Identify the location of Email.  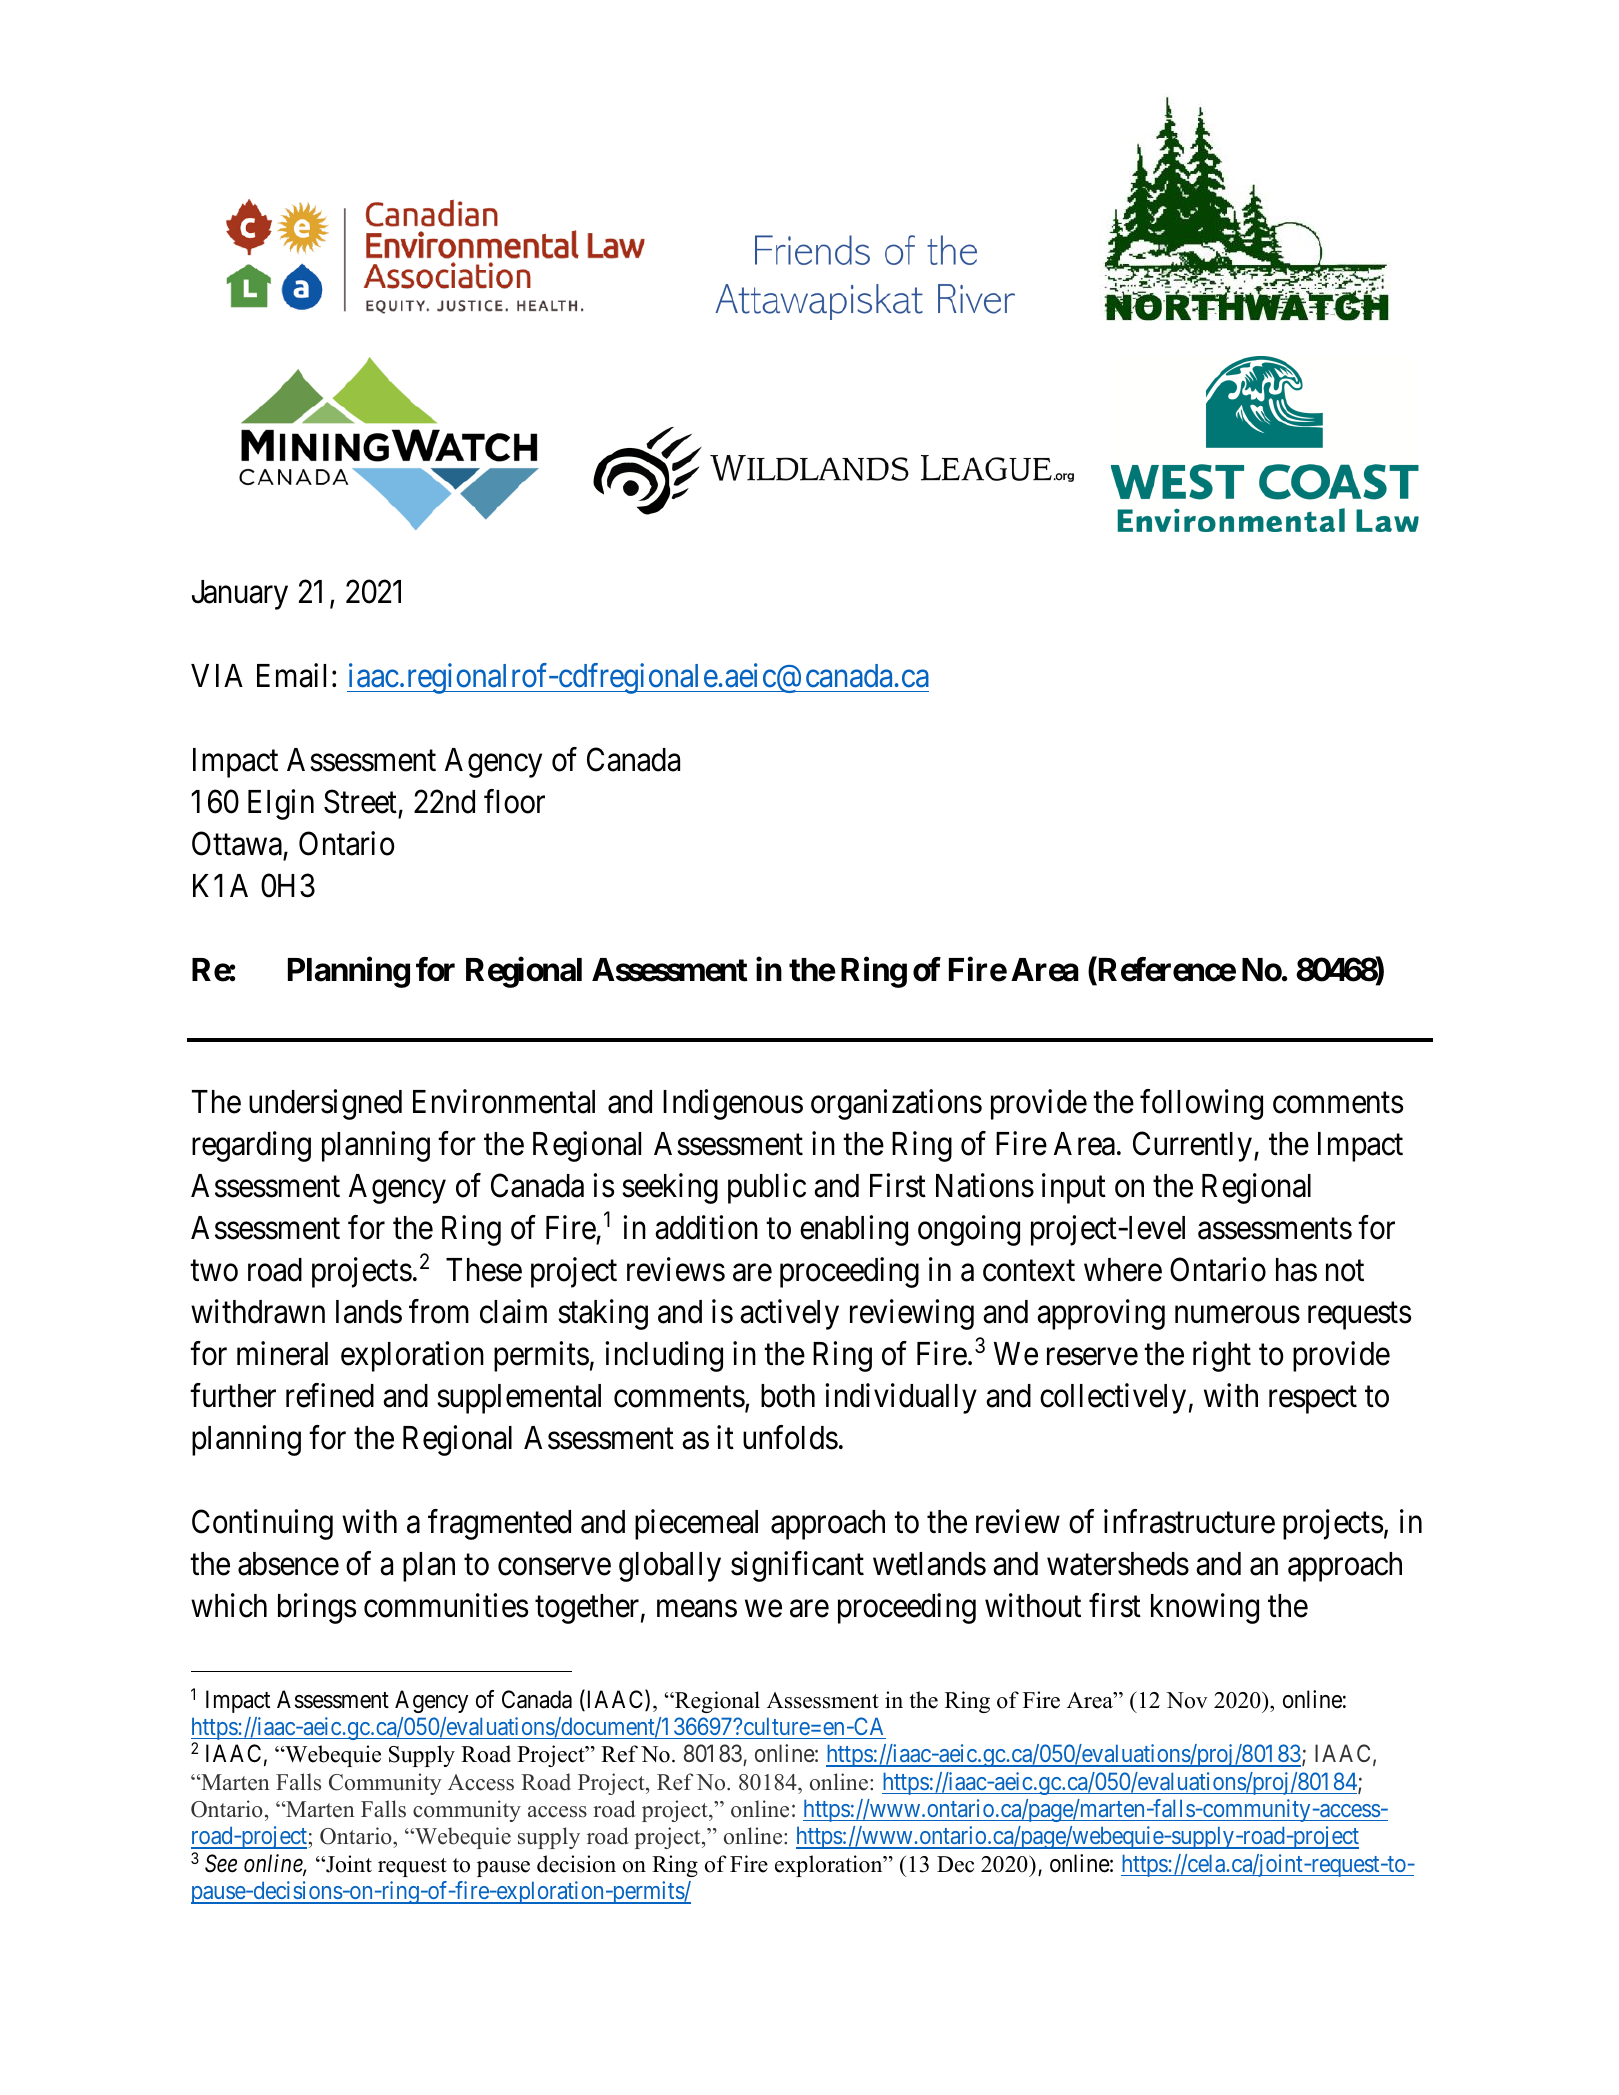
(291, 675).
